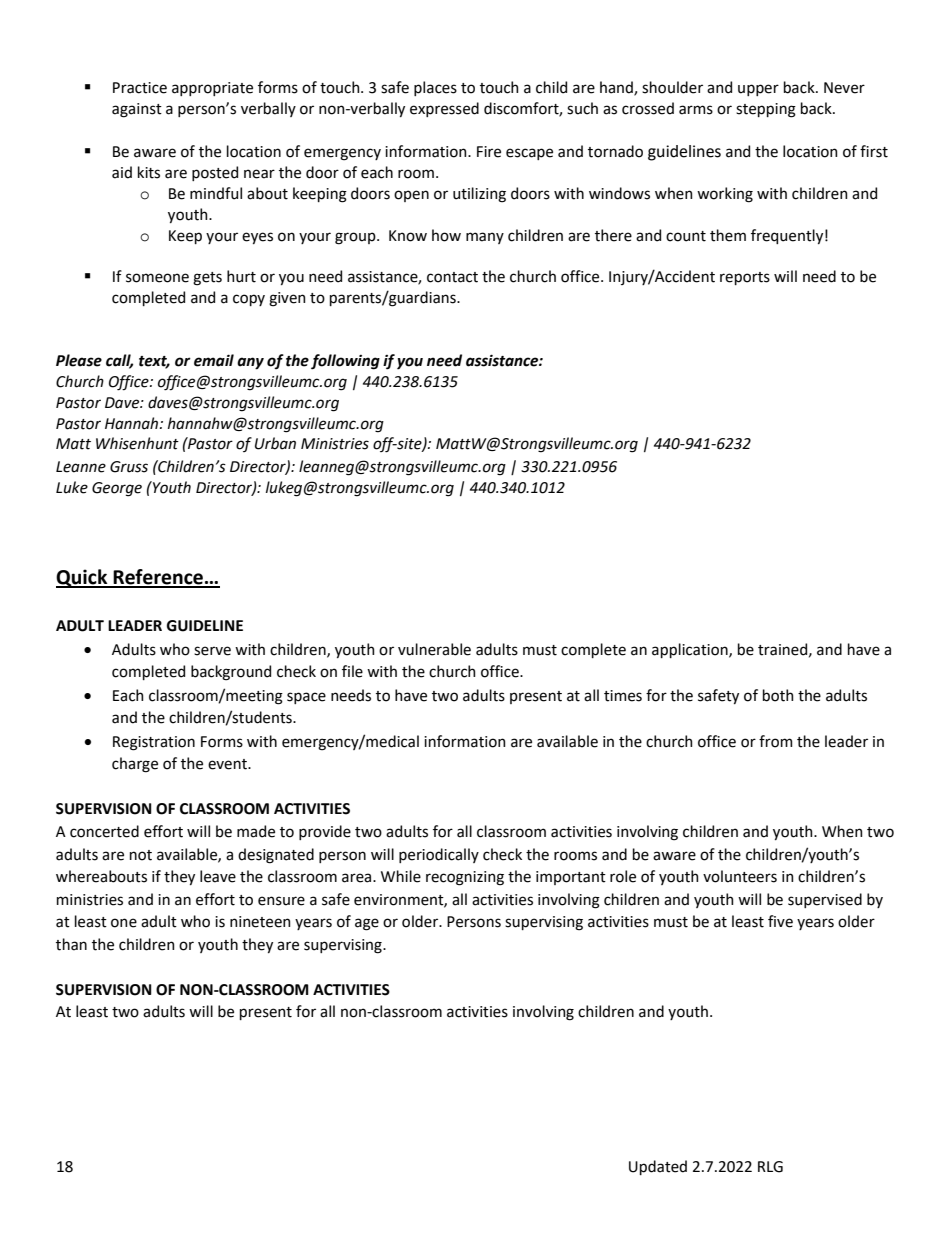 The width and height of the image is (952, 1233). Describe the element at coordinates (770, 1167) in the image. I see `RLG` at that location.
